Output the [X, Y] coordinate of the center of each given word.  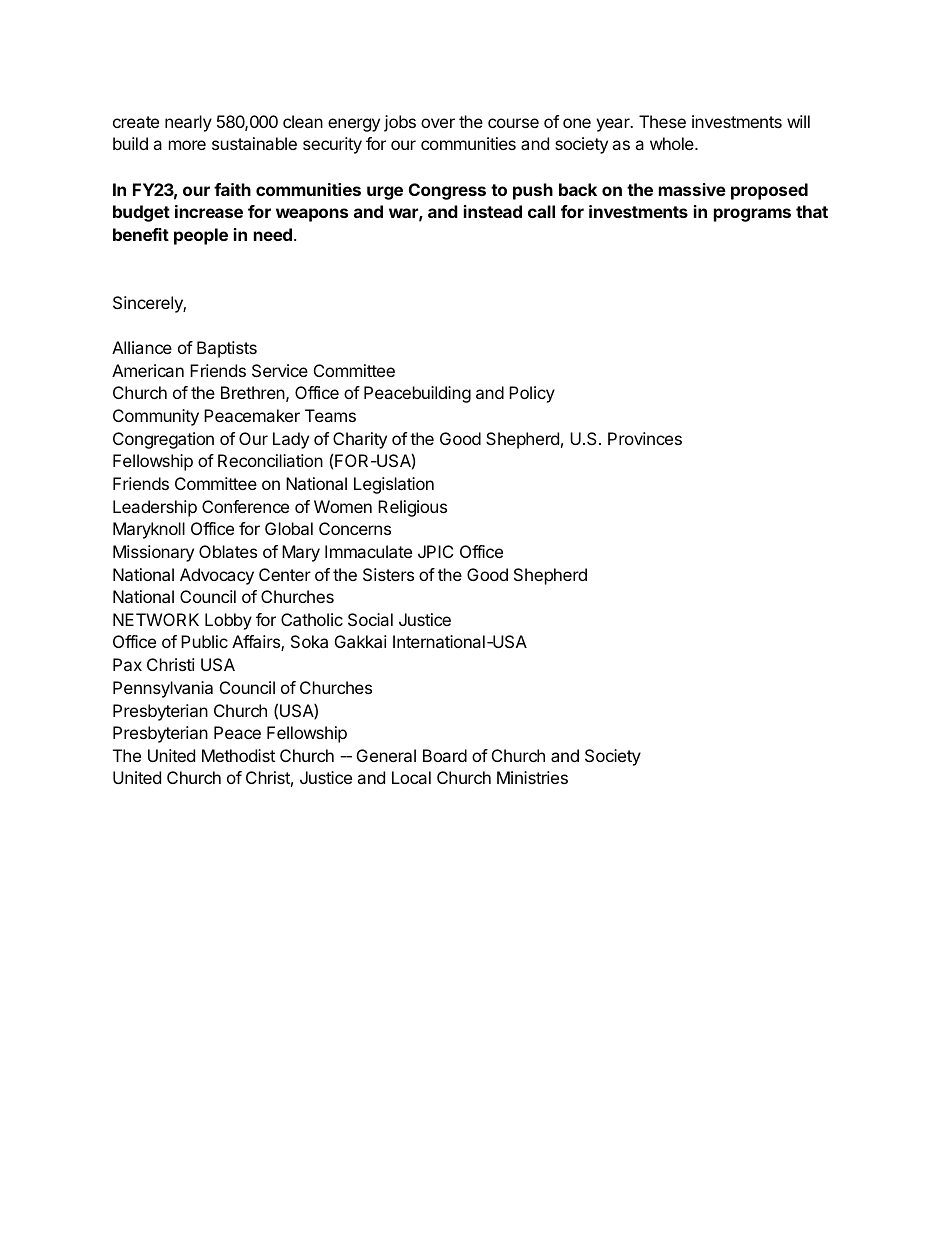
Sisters [388, 574]
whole [673, 143]
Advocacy [217, 576]
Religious [412, 508]
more [187, 145]
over [438, 123]
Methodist [238, 755]
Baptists [227, 349]
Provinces [645, 438]
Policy [532, 394]
